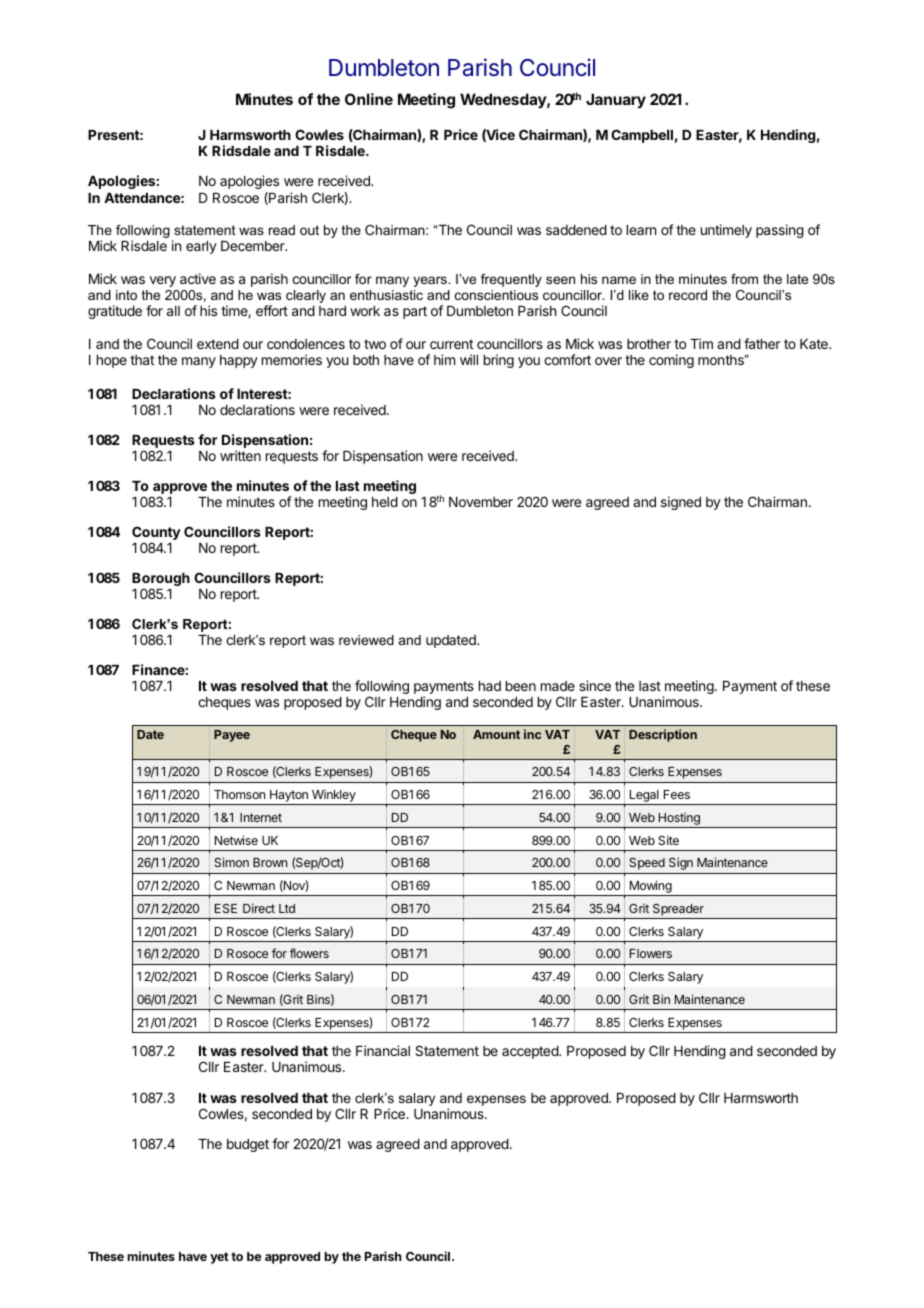 The height and width of the screenshot is (1308, 924). Describe the element at coordinates (650, 888) in the screenshot. I see `Mowing` at that location.
